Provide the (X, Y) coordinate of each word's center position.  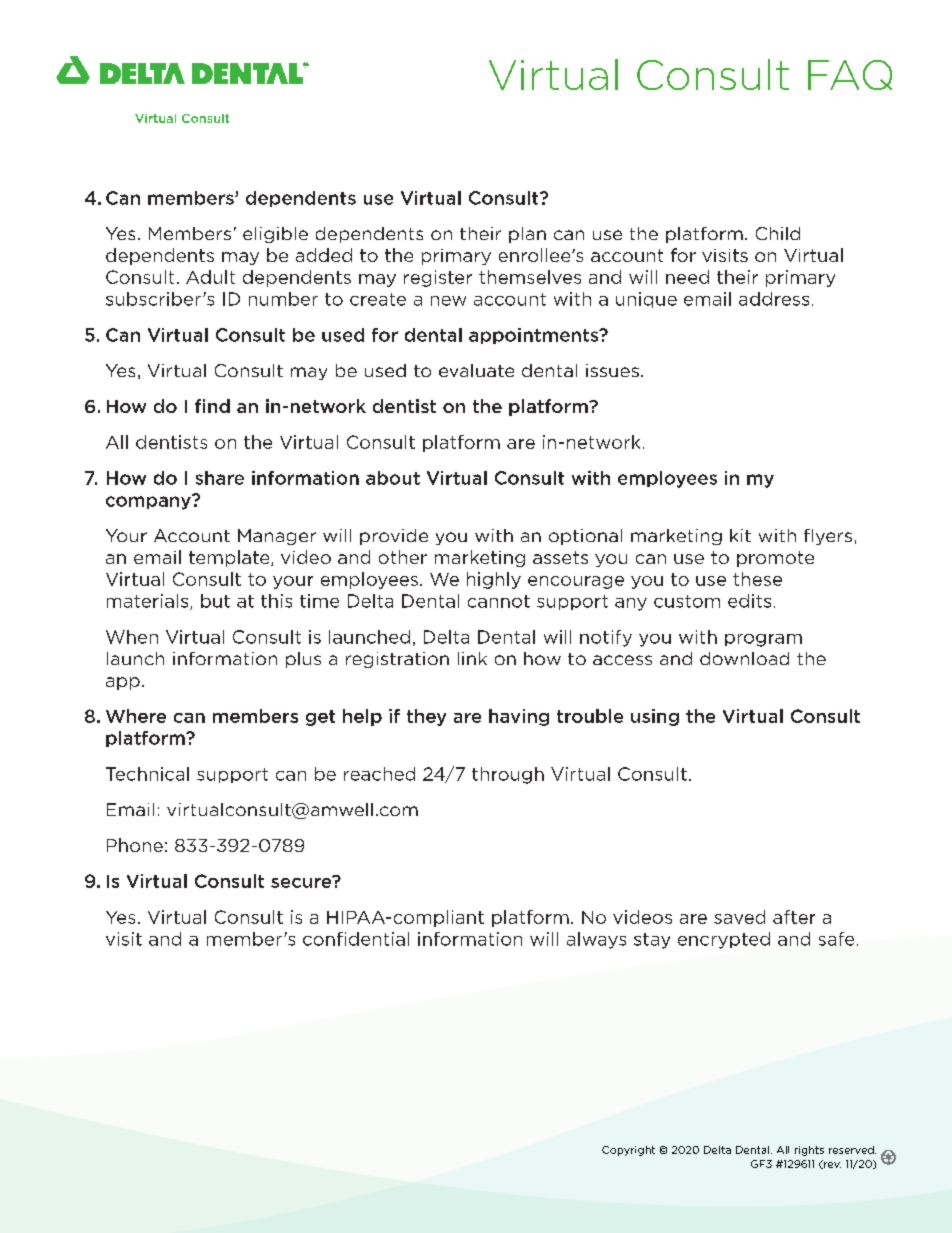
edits (749, 601)
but (215, 601)
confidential (356, 939)
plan (527, 235)
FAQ (850, 75)
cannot (499, 601)
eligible (275, 235)
